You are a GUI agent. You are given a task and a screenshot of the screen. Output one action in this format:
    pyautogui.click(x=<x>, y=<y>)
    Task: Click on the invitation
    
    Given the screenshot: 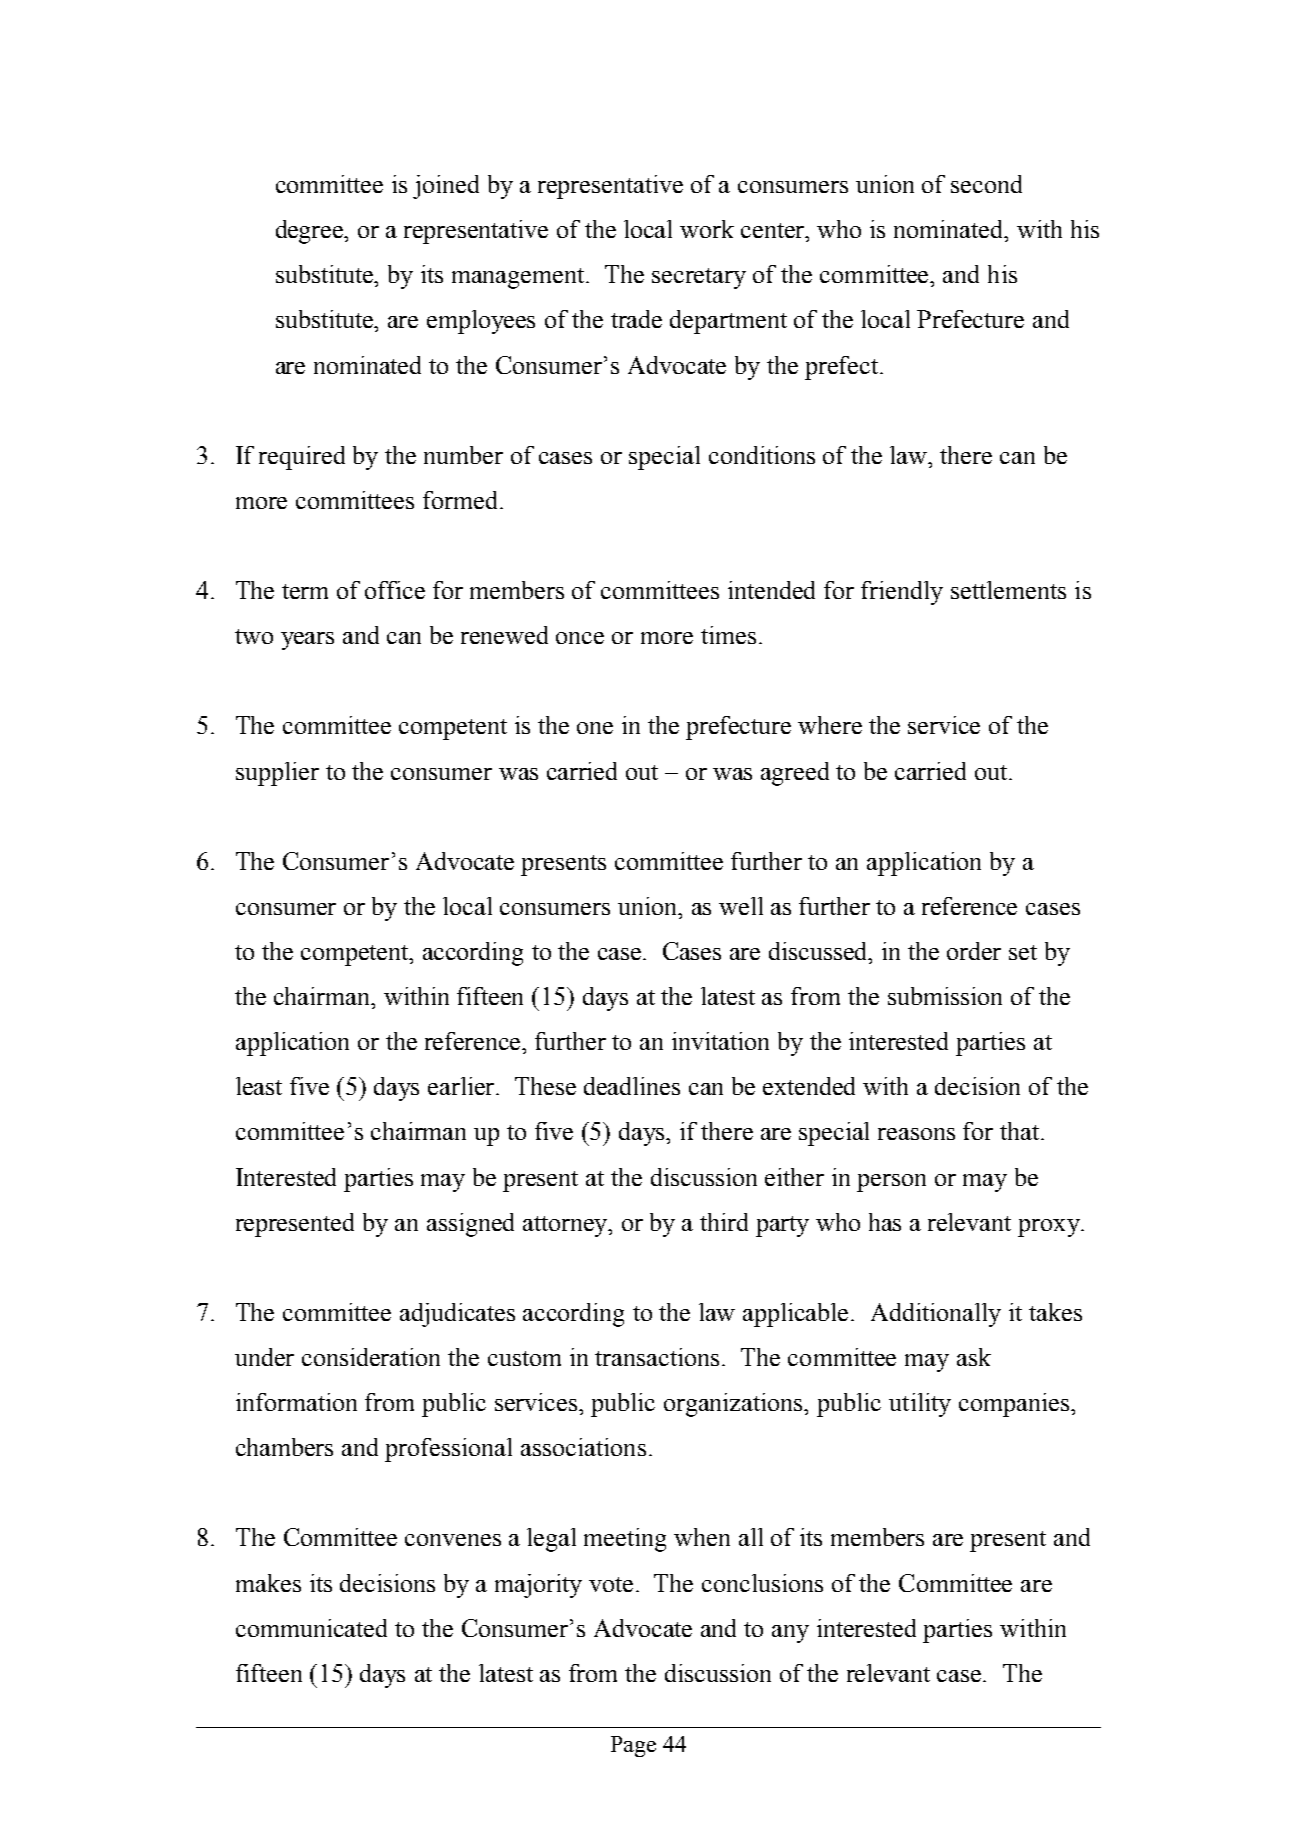 What is the action you would take?
    pyautogui.click(x=720, y=1041)
